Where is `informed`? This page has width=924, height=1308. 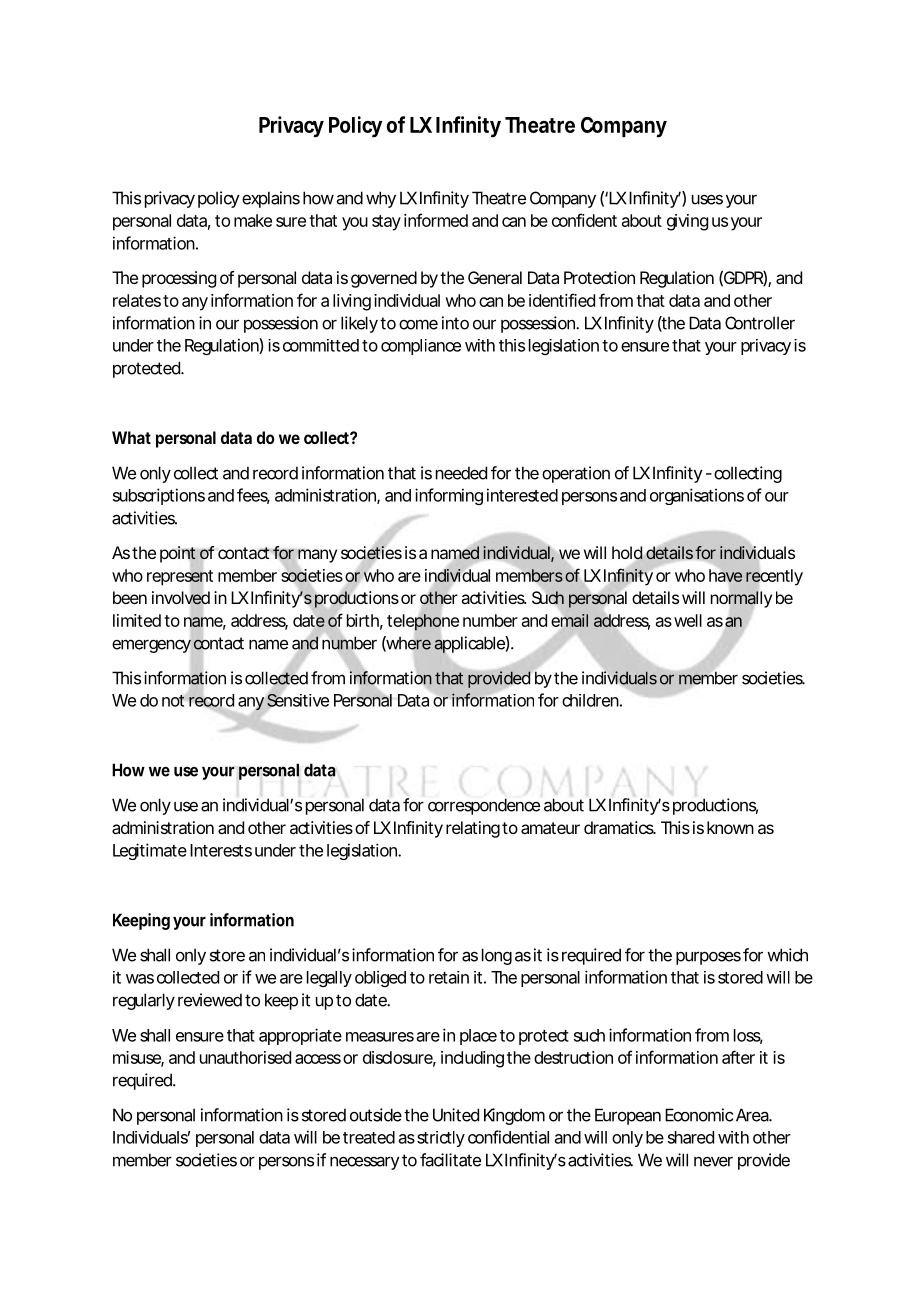 informed is located at coordinates (436, 220).
